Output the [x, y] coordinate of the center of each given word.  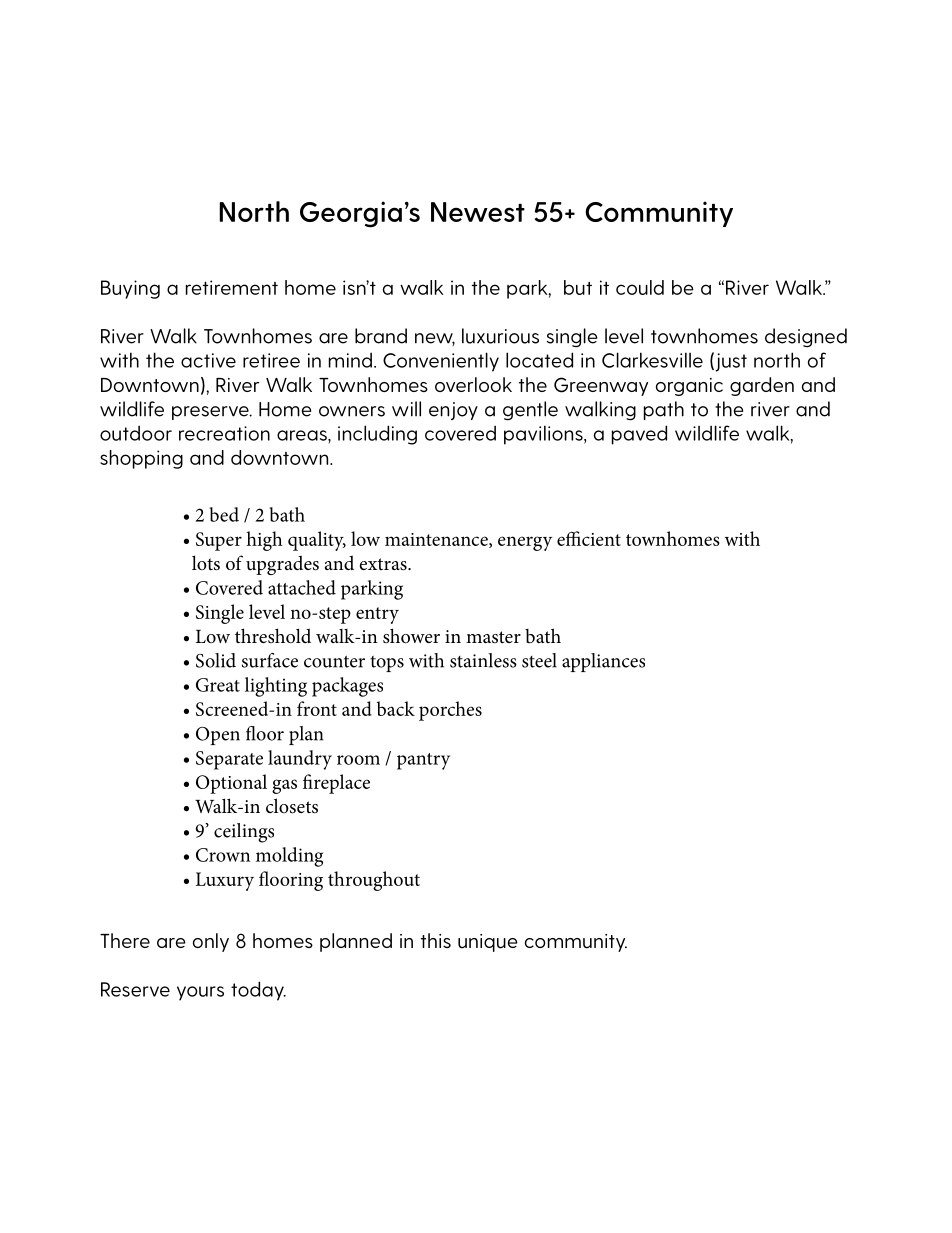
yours [200, 993]
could [640, 287]
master [493, 637]
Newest [478, 212]
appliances [603, 662]
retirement [232, 287]
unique [488, 943]
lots [206, 563]
